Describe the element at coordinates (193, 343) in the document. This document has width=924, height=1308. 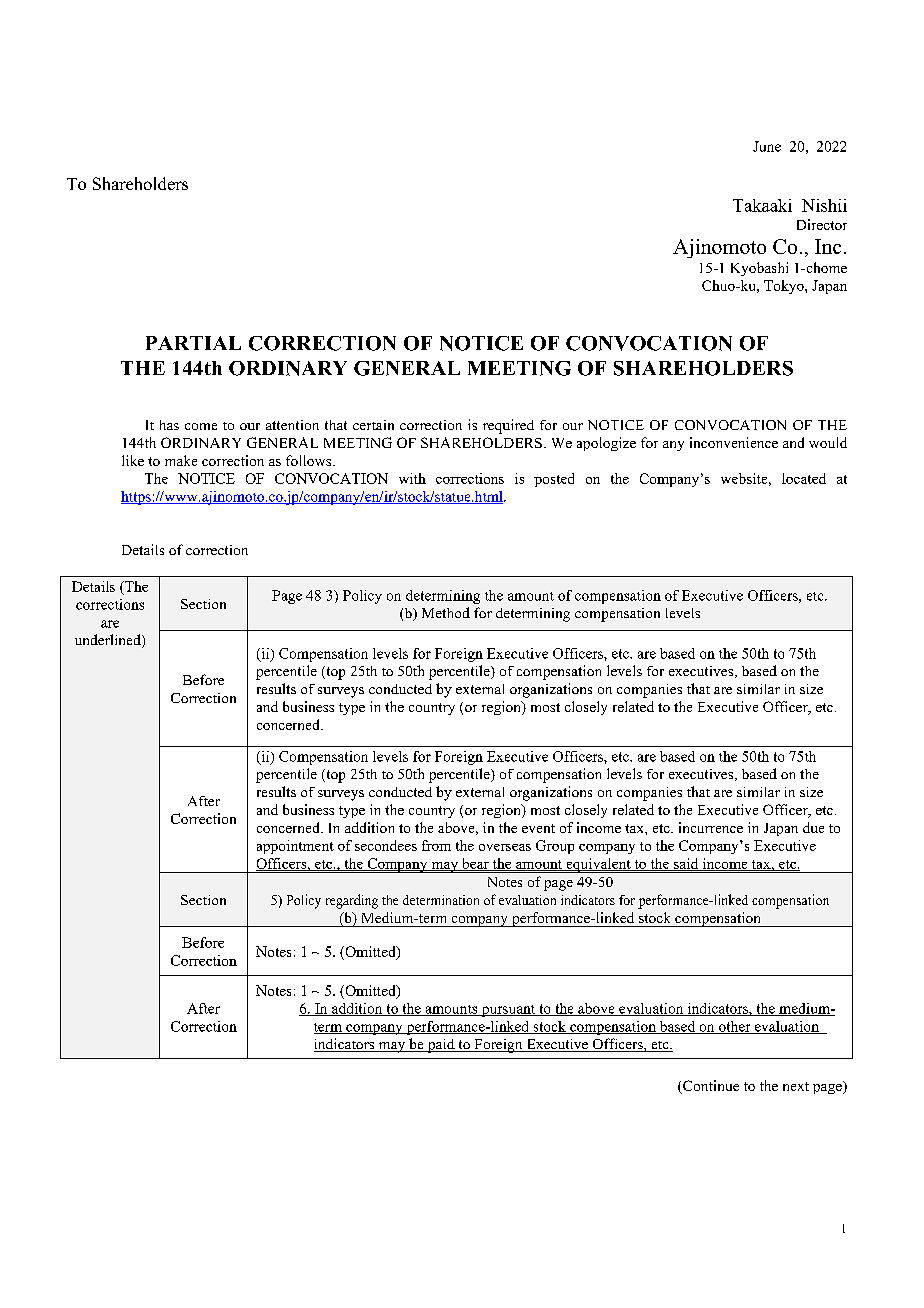
I see `PARTIAL` at that location.
